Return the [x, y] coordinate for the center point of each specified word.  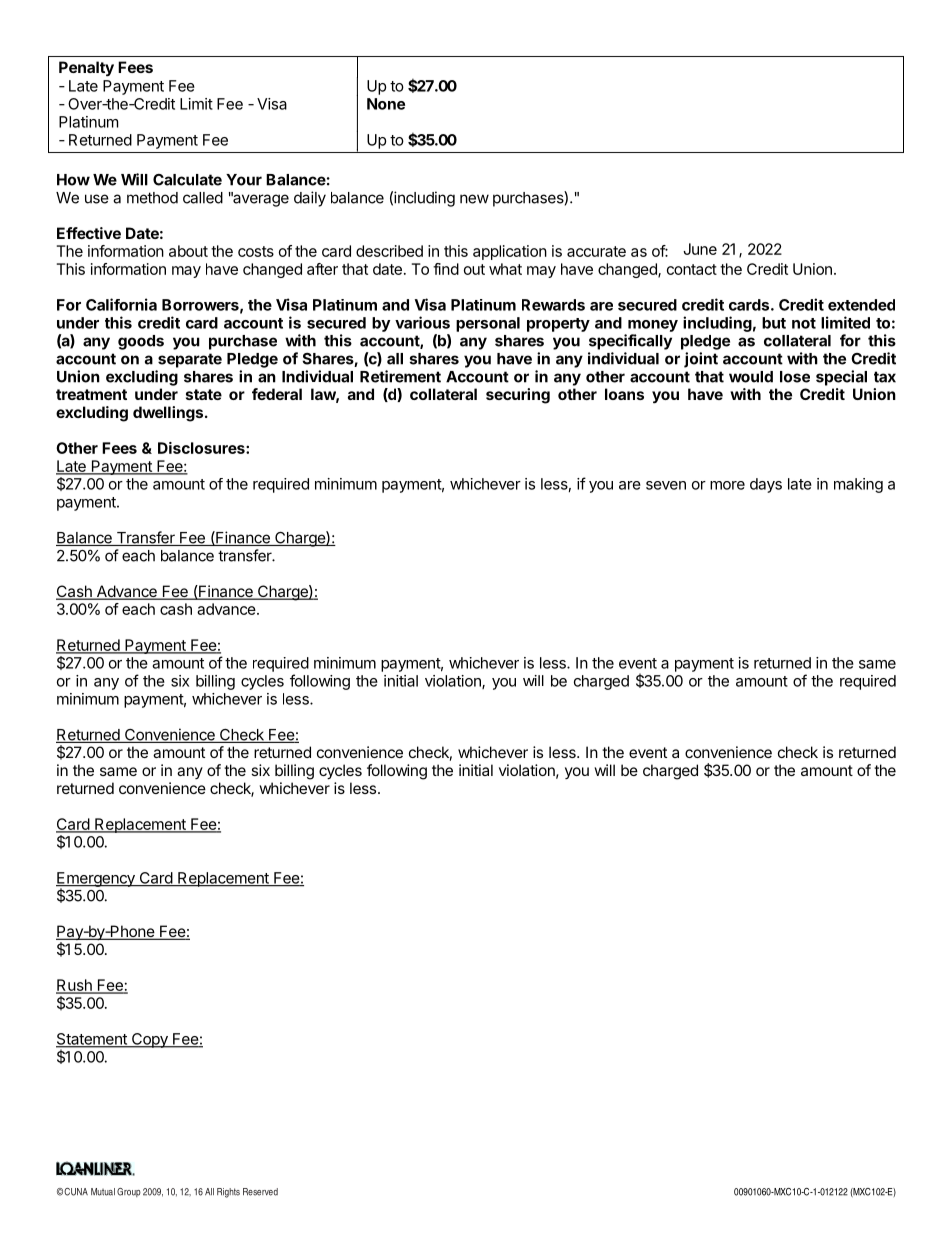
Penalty [86, 69]
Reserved [260, 1192]
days [766, 485]
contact [692, 269]
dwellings [168, 414]
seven [666, 485]
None [386, 104]
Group [129, 1192]
